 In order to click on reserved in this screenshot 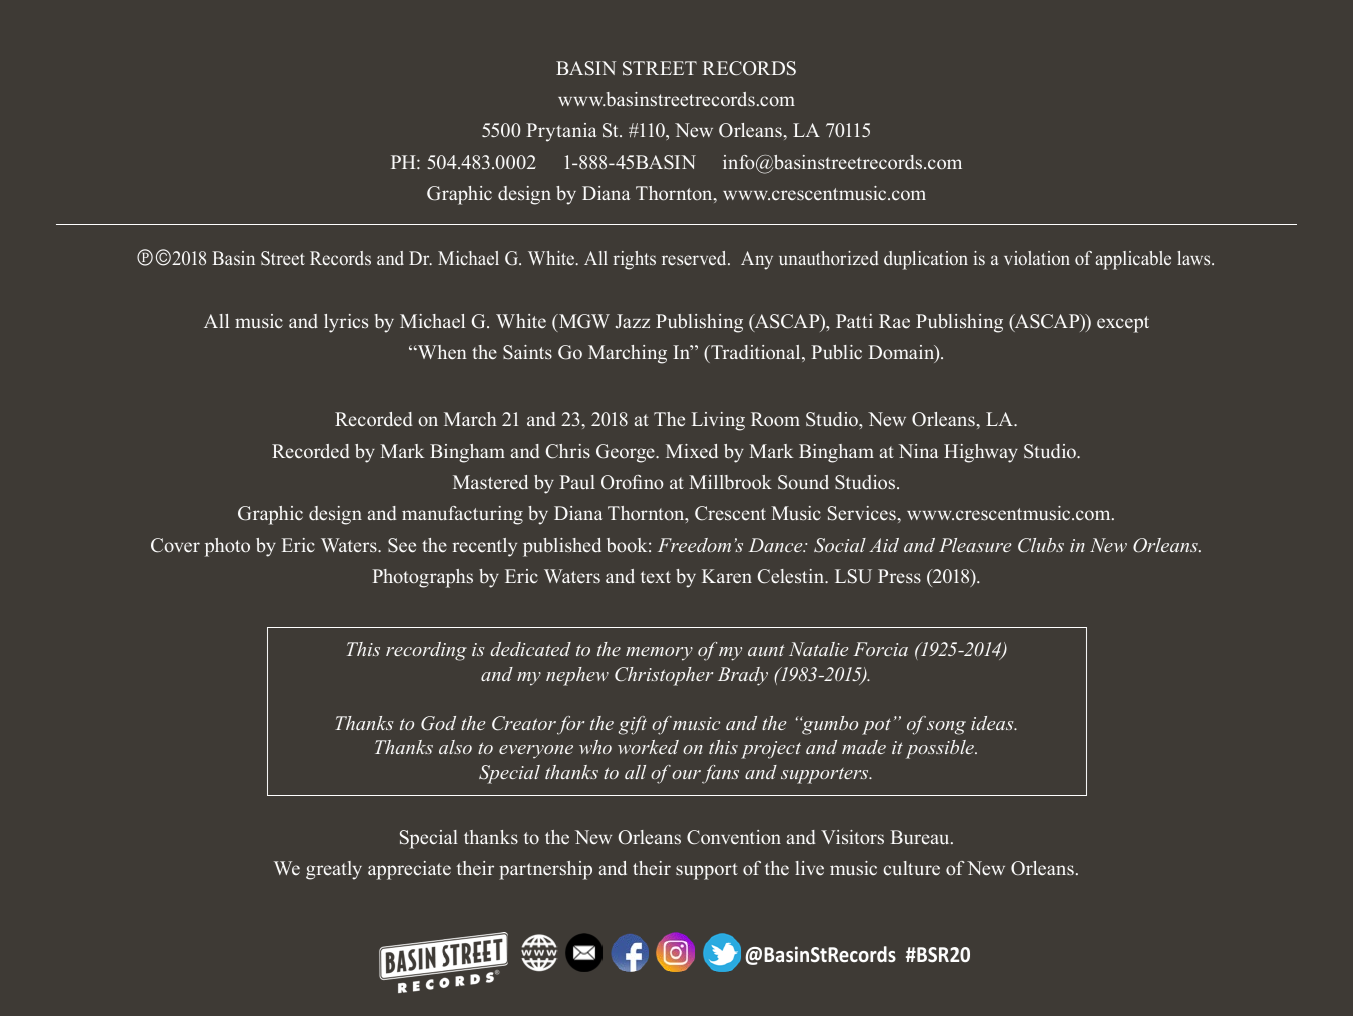, I will do `click(695, 258)`.
